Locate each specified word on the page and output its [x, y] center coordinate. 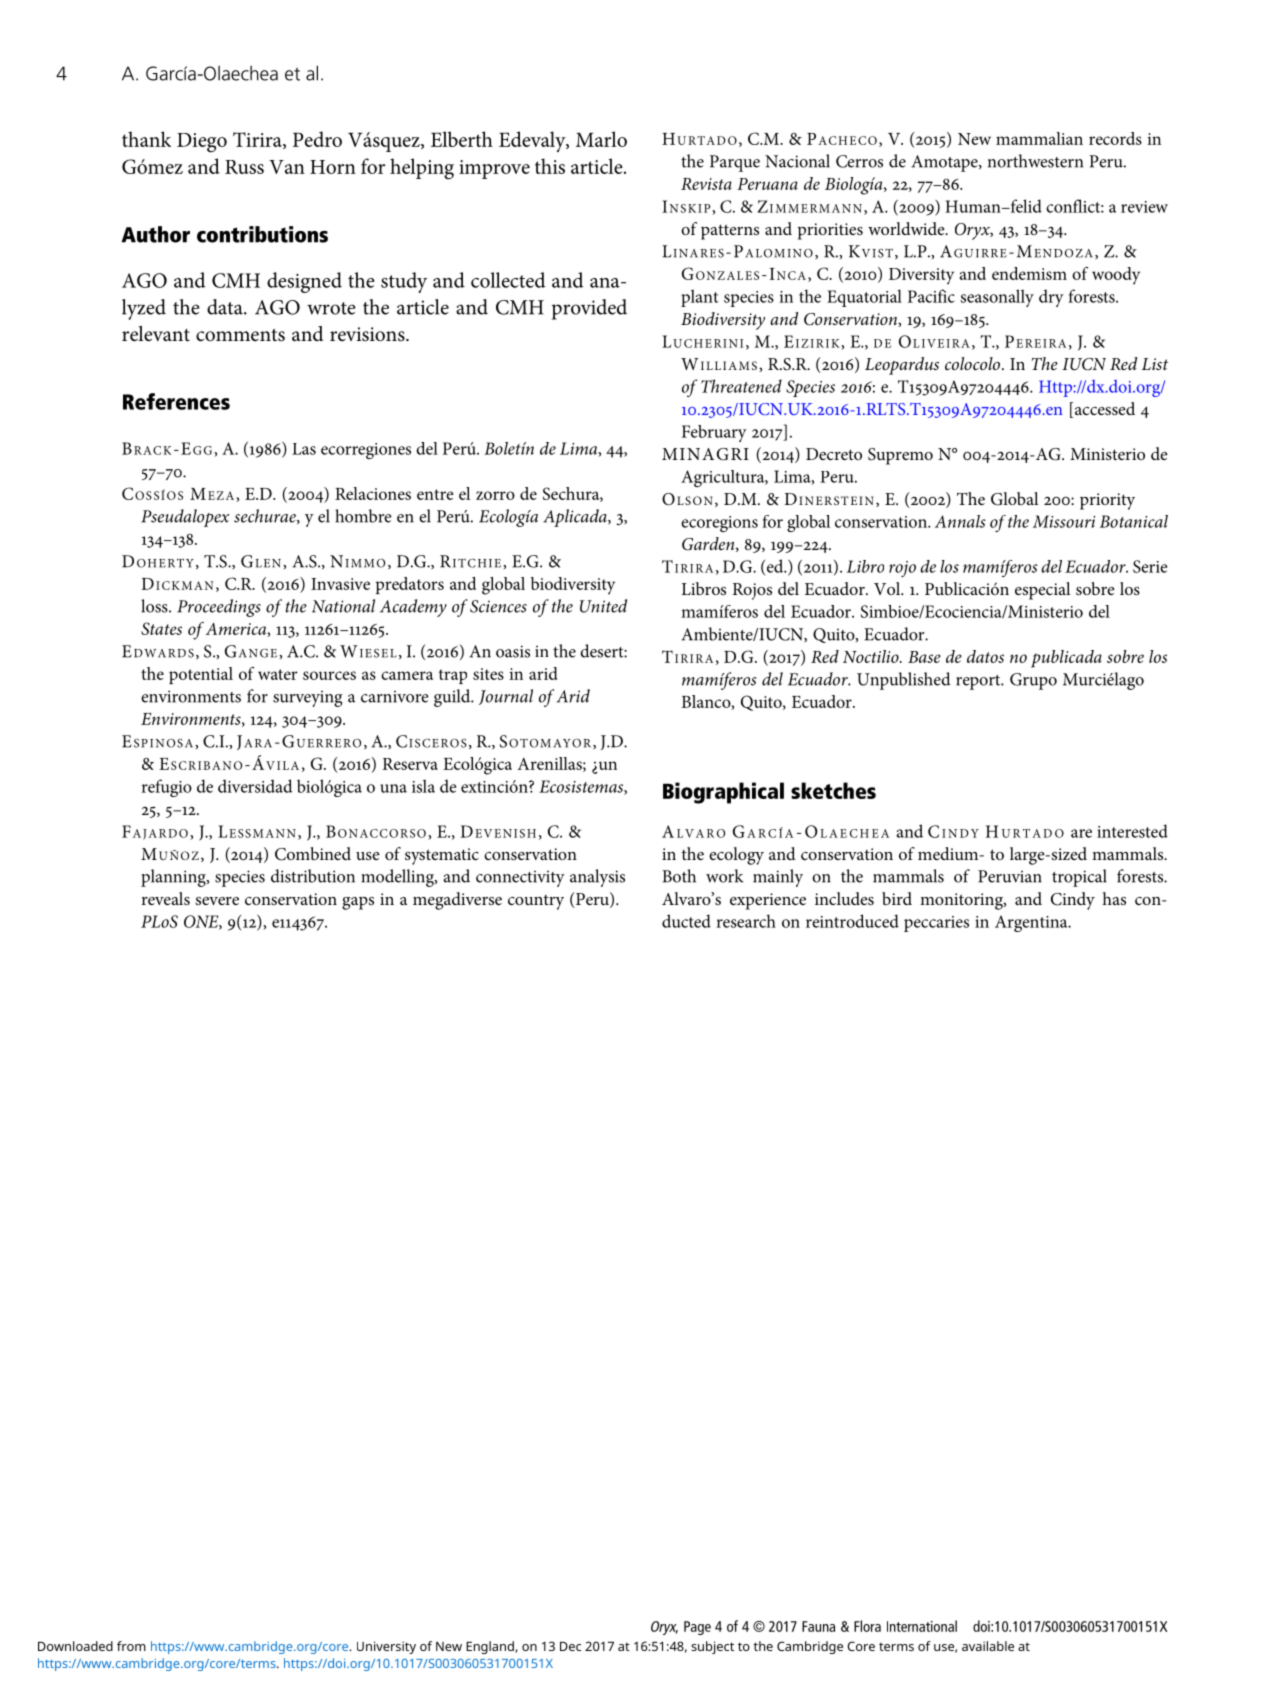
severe [217, 901]
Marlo [601, 139]
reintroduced [852, 921]
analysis [597, 878]
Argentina [1032, 923]
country [536, 902]
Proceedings [219, 608]
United [603, 606]
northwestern [1035, 161]
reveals [165, 898]
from [131, 1646]
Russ [244, 167]
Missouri [1064, 521]
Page [697, 1628]
